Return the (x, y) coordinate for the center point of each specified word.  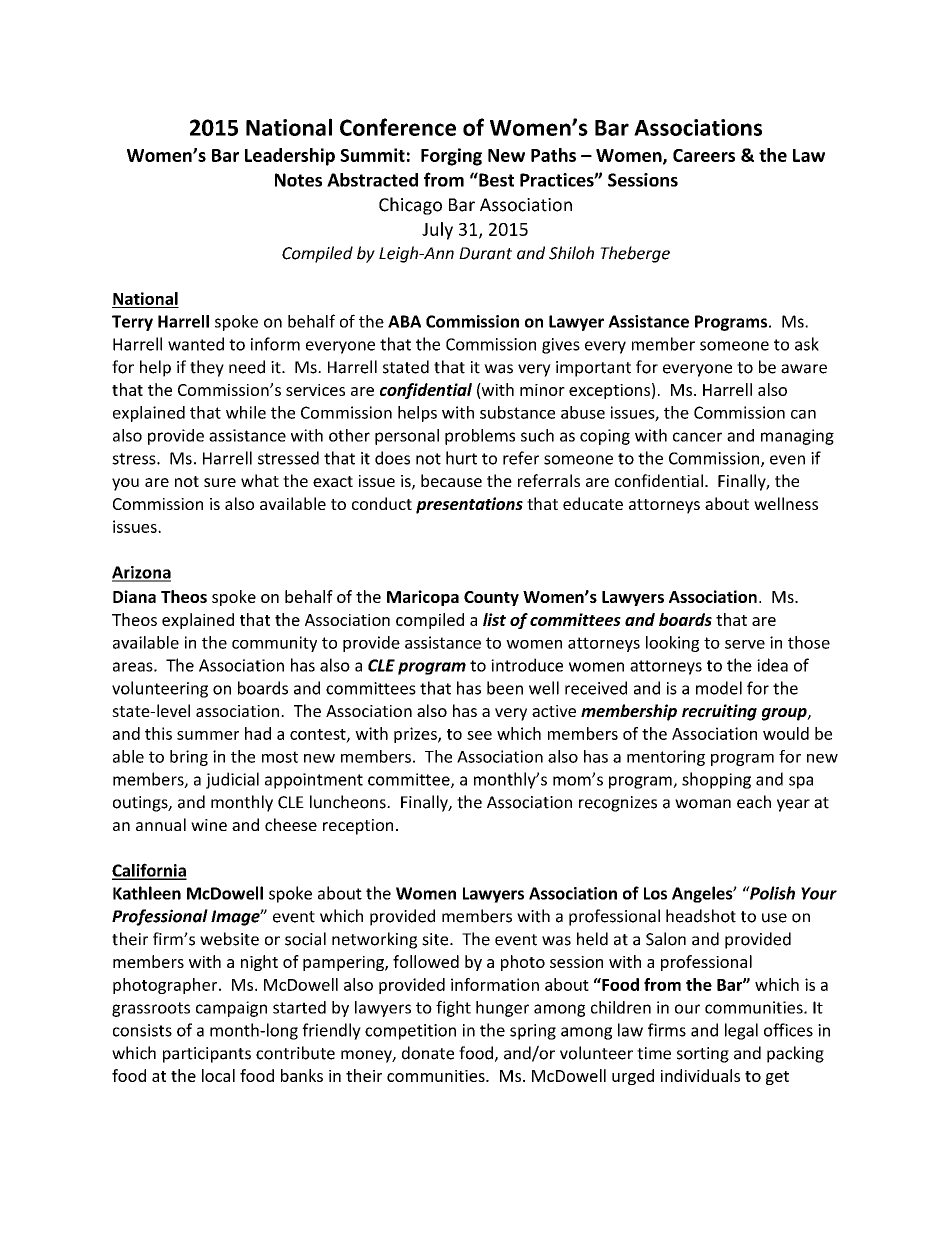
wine (209, 825)
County (491, 598)
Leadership (290, 157)
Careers (704, 155)
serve (745, 644)
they (207, 368)
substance (517, 412)
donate (428, 1053)
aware (804, 369)
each (754, 802)
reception (358, 827)
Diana (134, 596)
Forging (451, 157)
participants (207, 1055)
